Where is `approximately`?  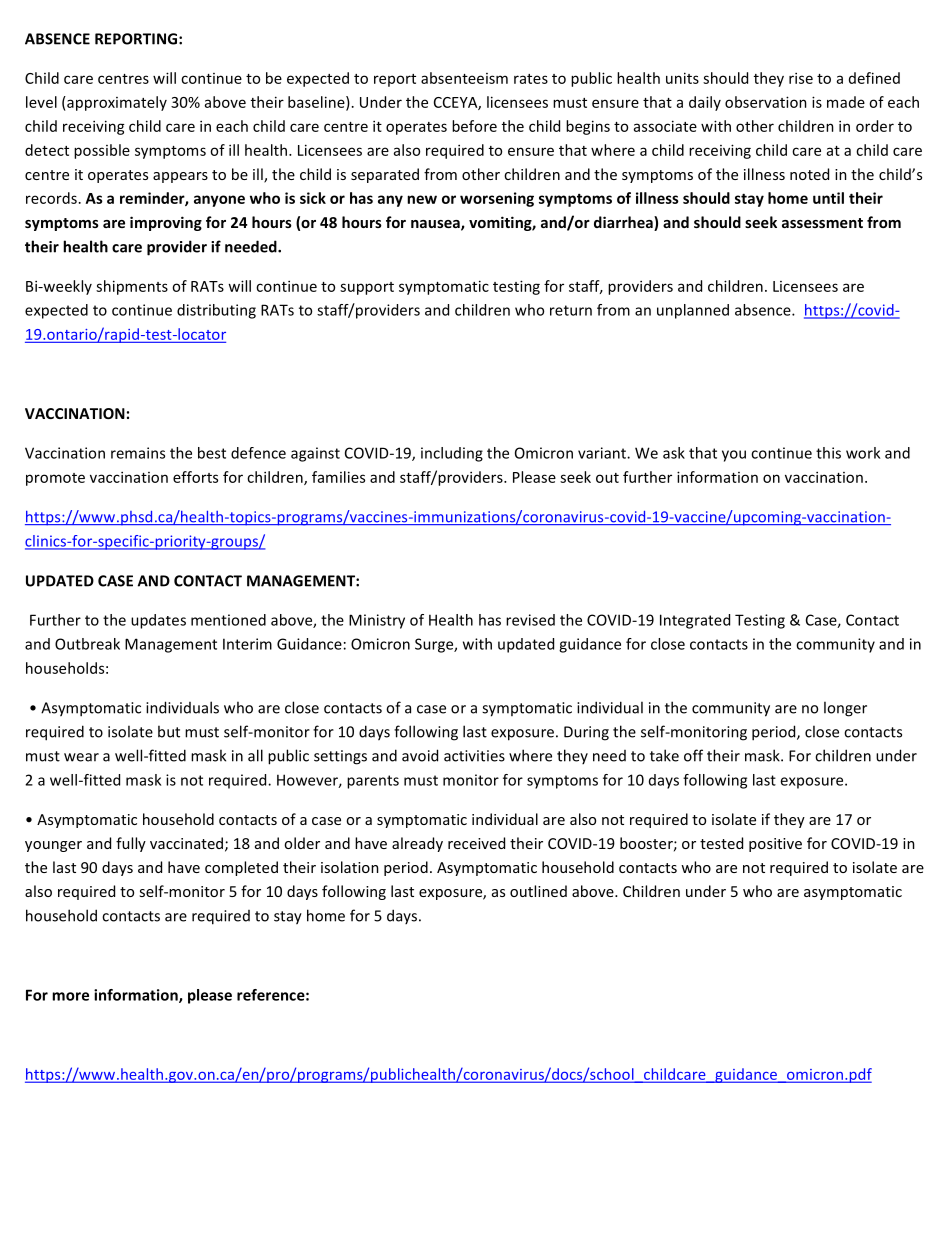
approximately is located at coordinates (116, 103).
